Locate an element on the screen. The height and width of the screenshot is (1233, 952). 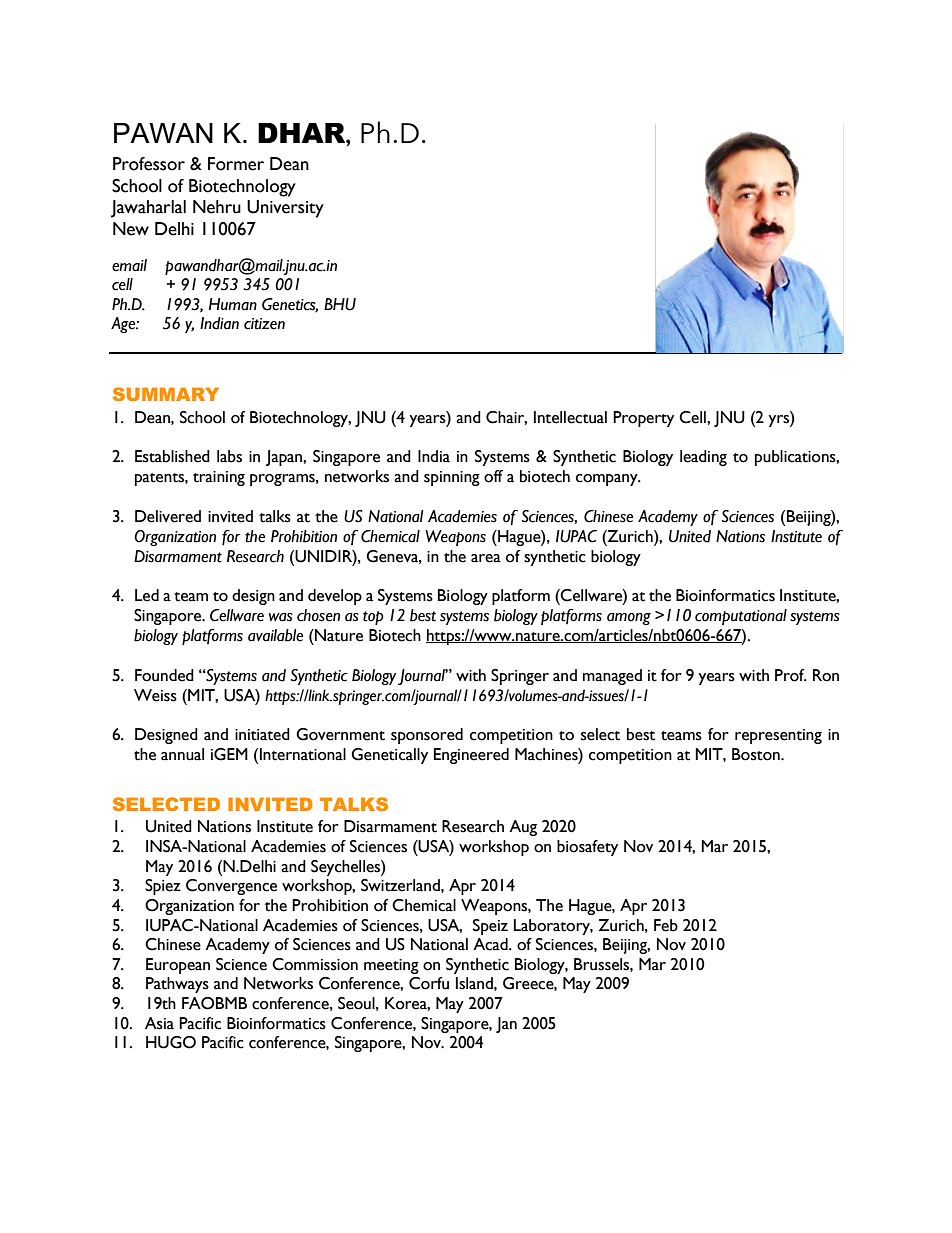
University is located at coordinates (285, 209).
